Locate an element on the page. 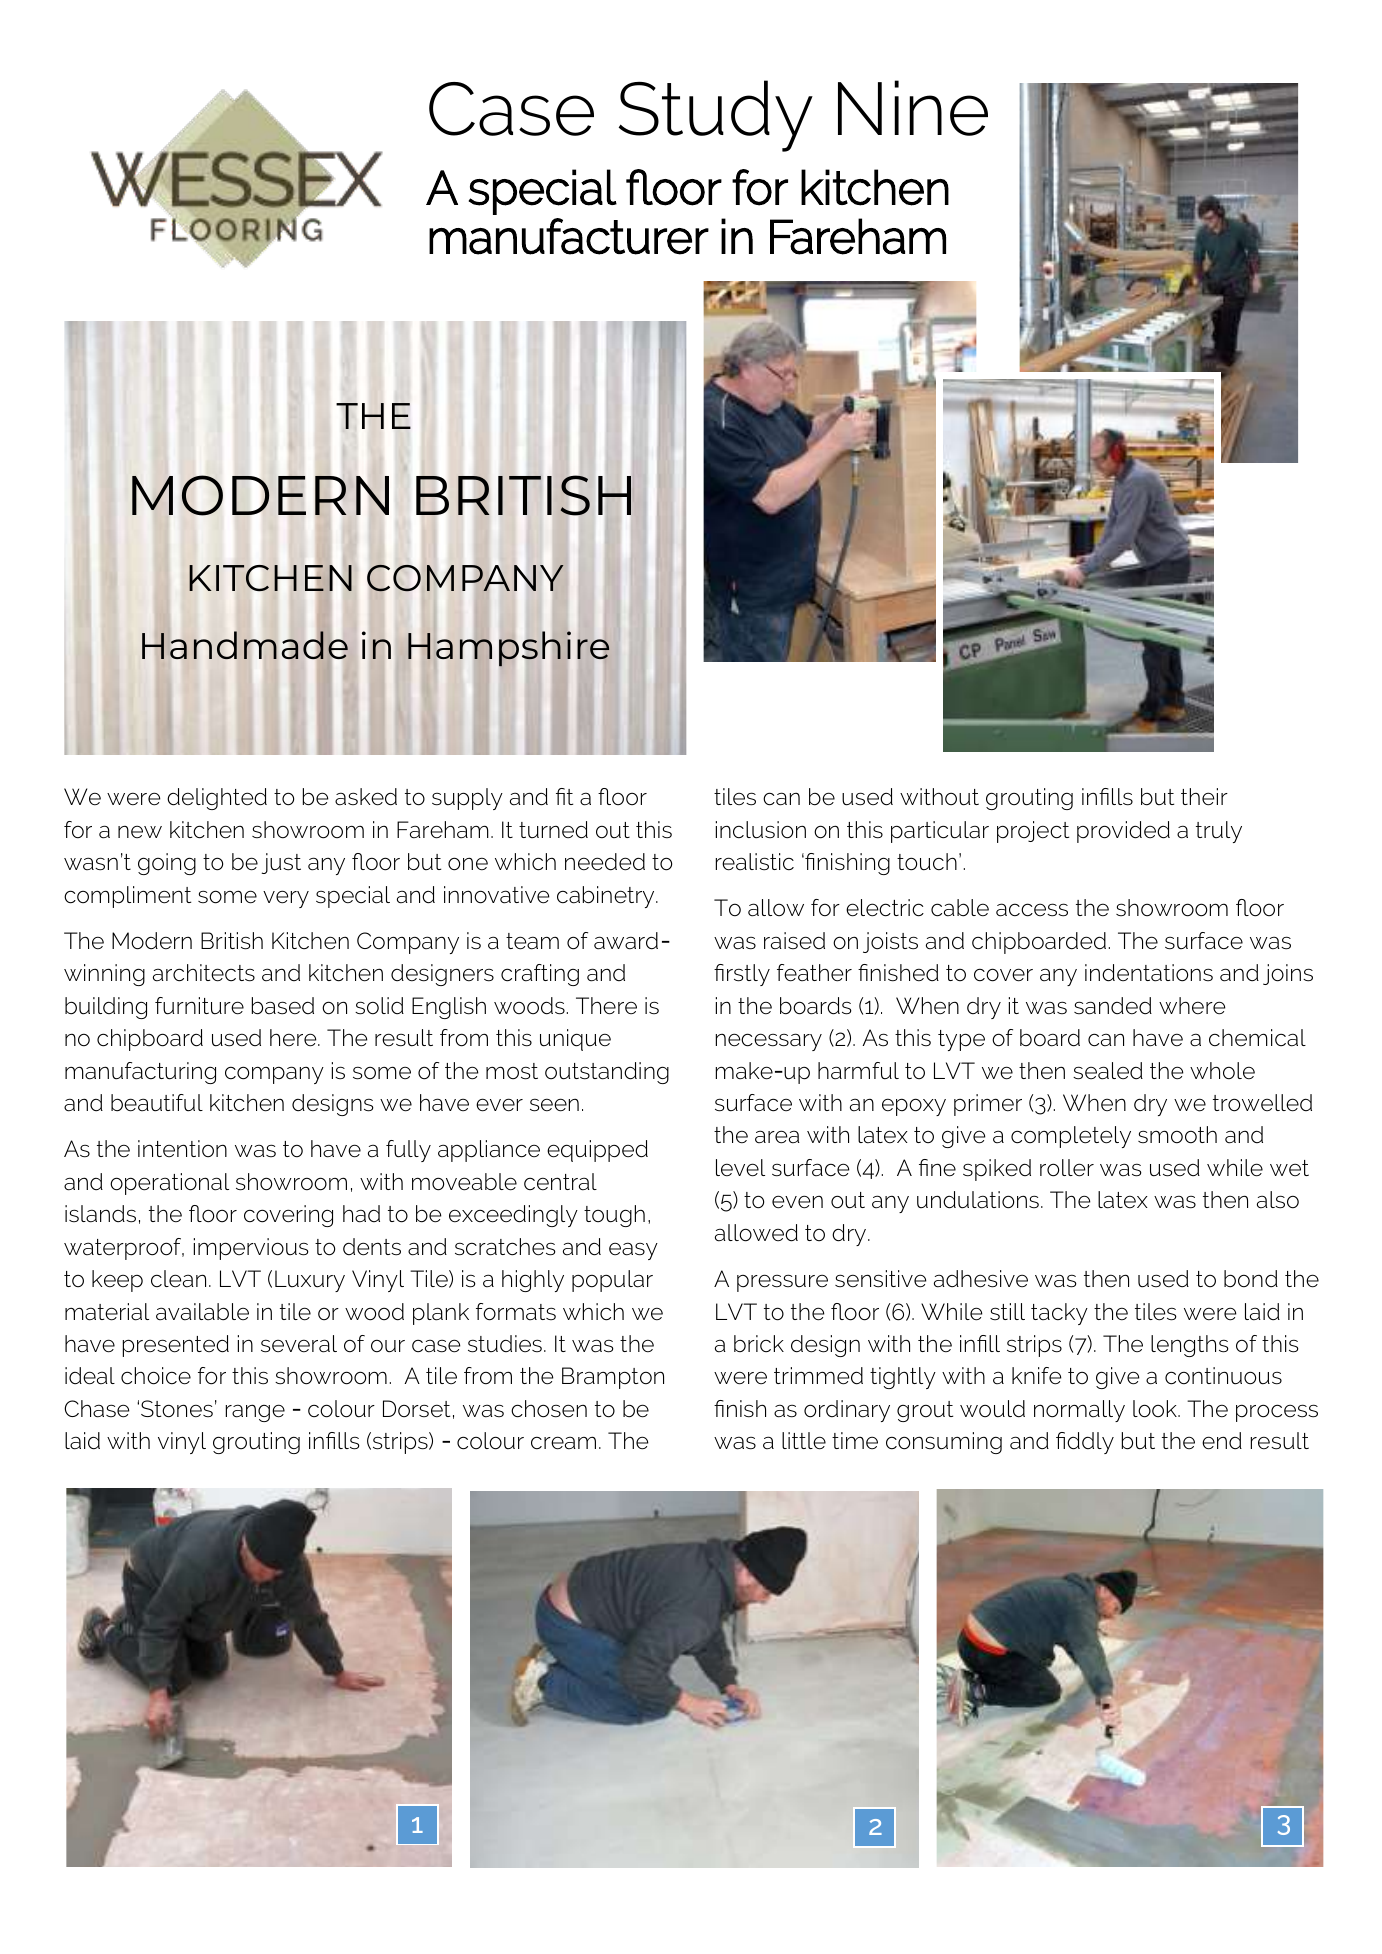 Image resolution: width=1382 pixels, height=1954 pixels. range is located at coordinates (255, 1413).
